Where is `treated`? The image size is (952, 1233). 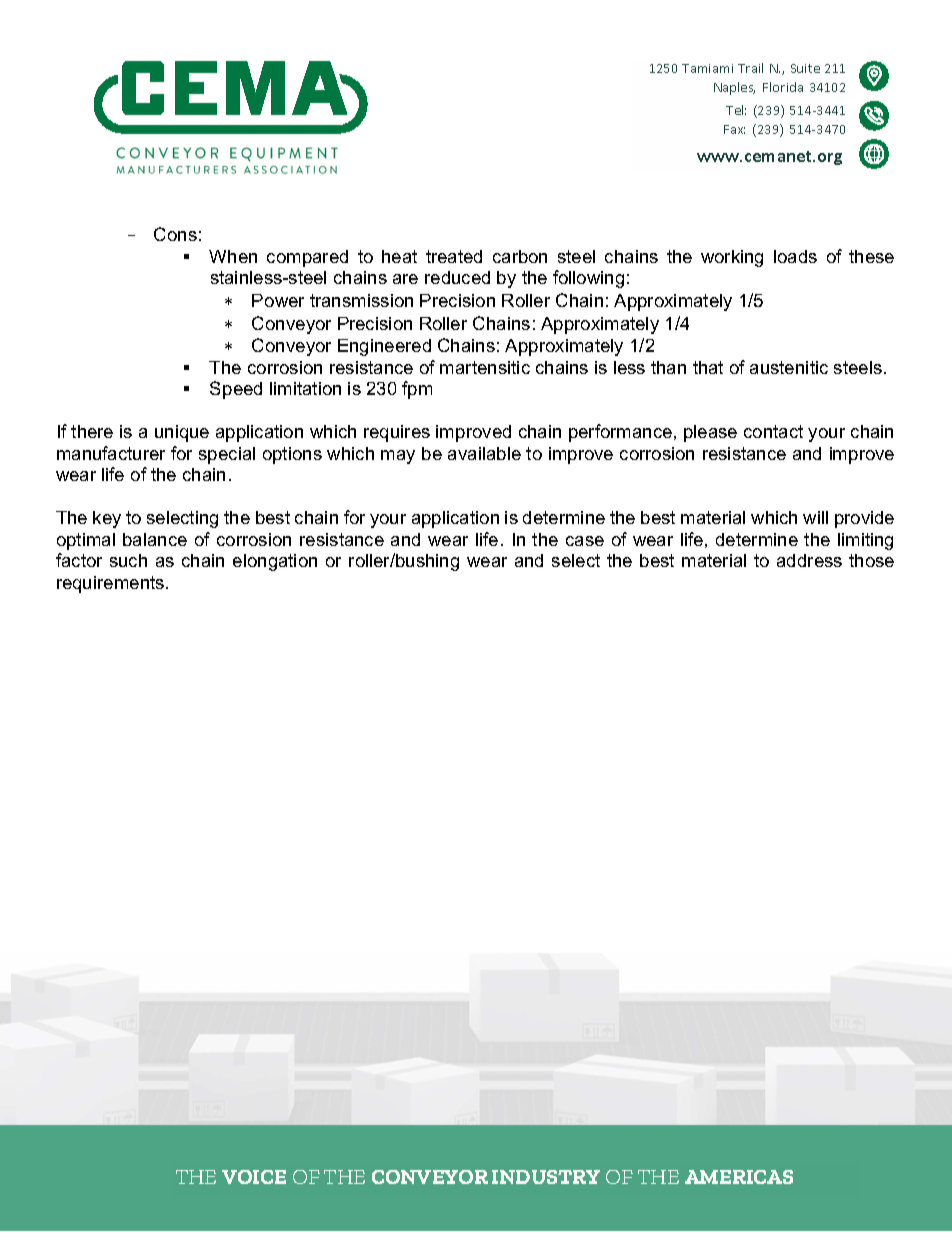 treated is located at coordinates (454, 256).
